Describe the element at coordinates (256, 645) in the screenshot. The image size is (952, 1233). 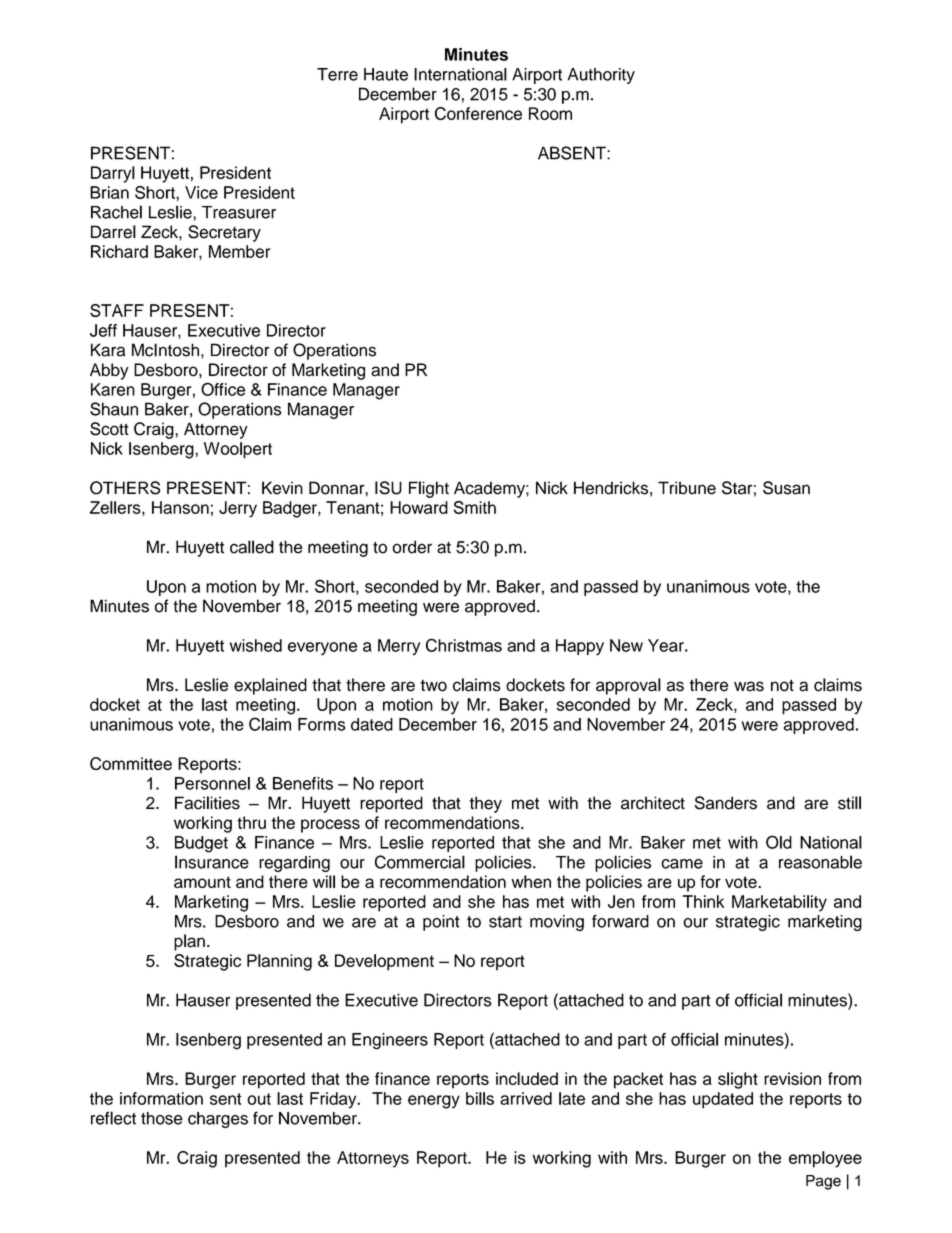
I see `wished` at that location.
